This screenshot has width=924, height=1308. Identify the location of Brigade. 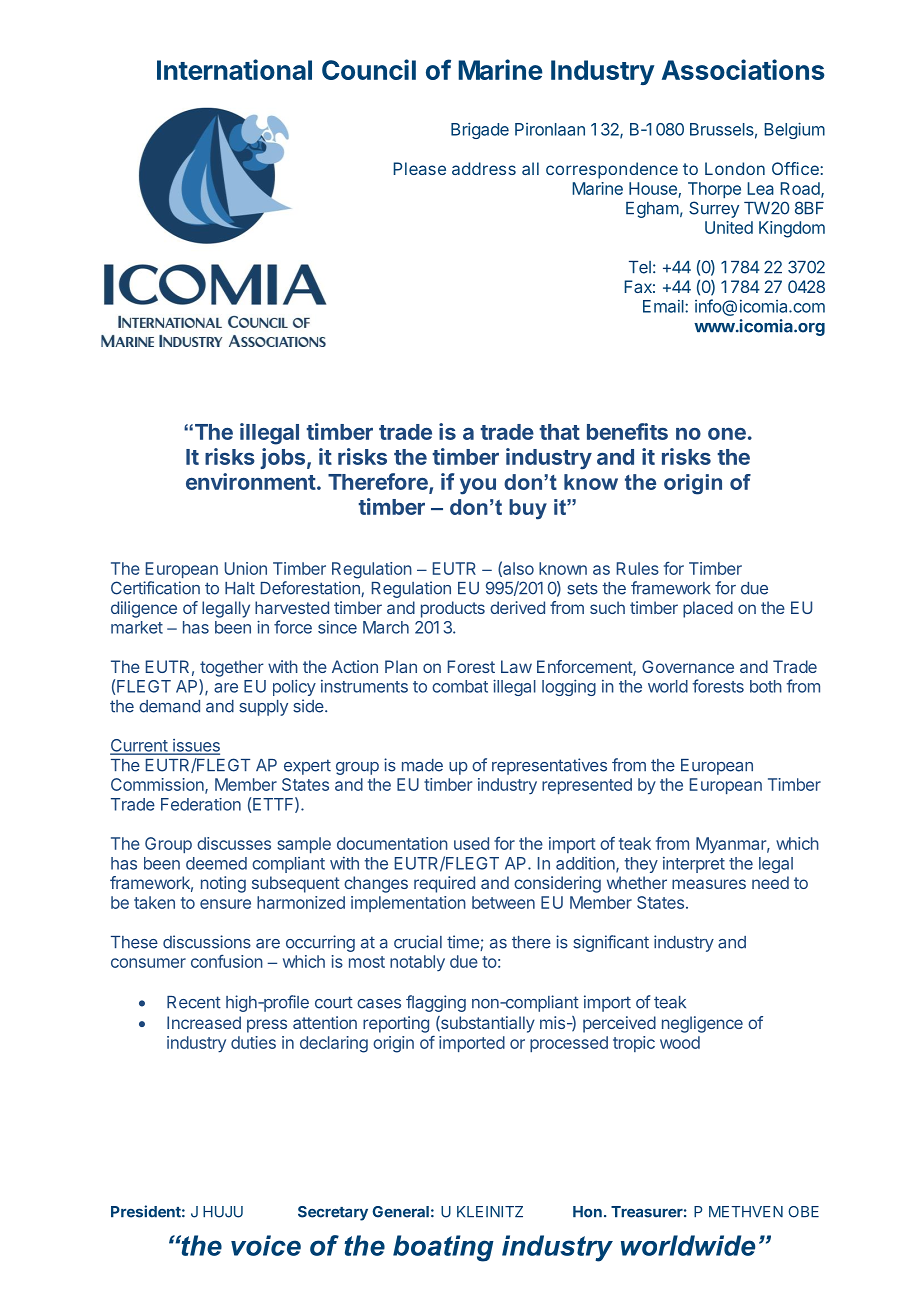
(480, 130).
